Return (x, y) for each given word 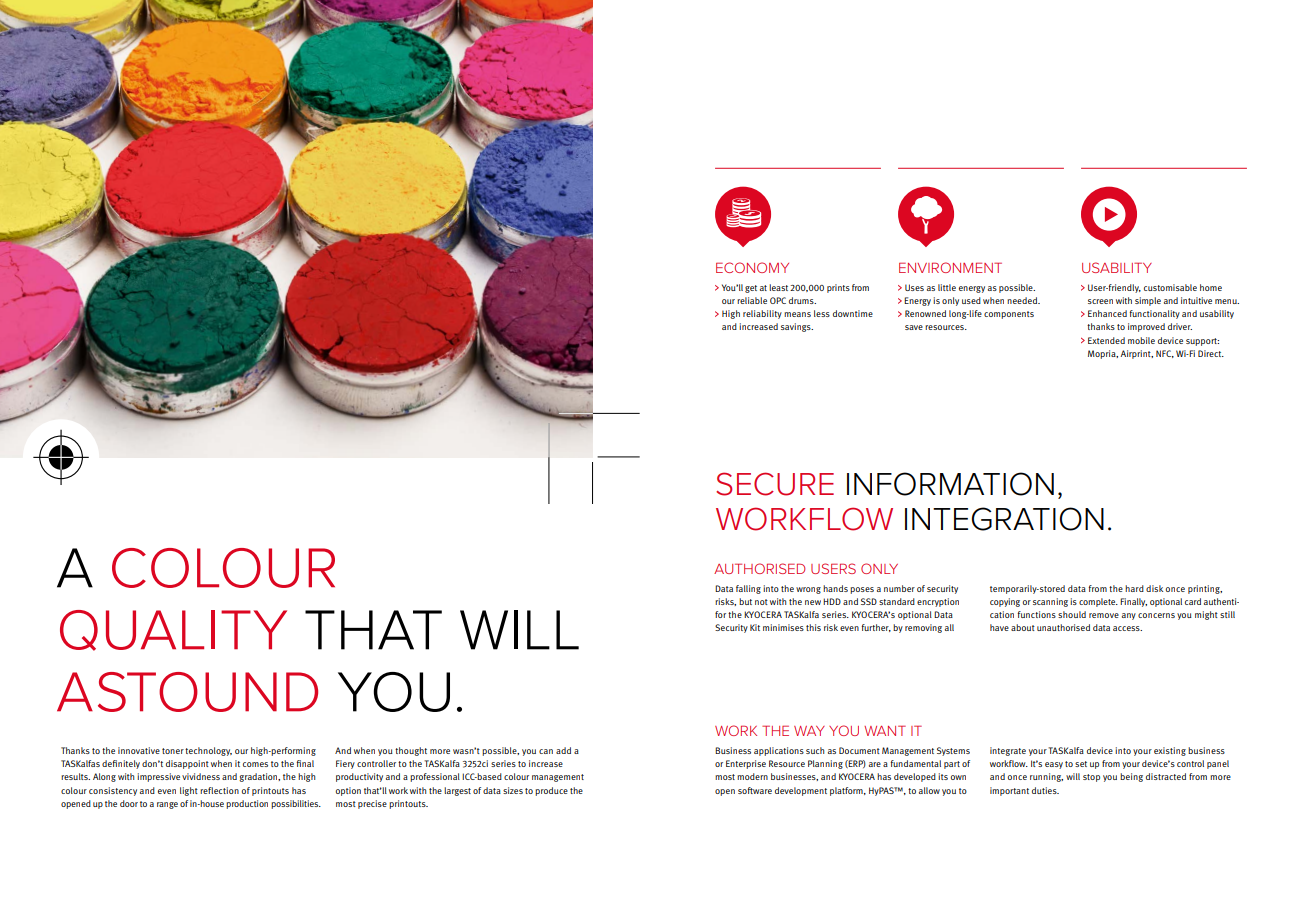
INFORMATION (950, 484)
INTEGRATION (1004, 519)
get (751, 289)
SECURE (775, 484)
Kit (755, 627)
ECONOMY (752, 267)
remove (1104, 615)
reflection (219, 790)
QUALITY (173, 630)
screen (1100, 301)
